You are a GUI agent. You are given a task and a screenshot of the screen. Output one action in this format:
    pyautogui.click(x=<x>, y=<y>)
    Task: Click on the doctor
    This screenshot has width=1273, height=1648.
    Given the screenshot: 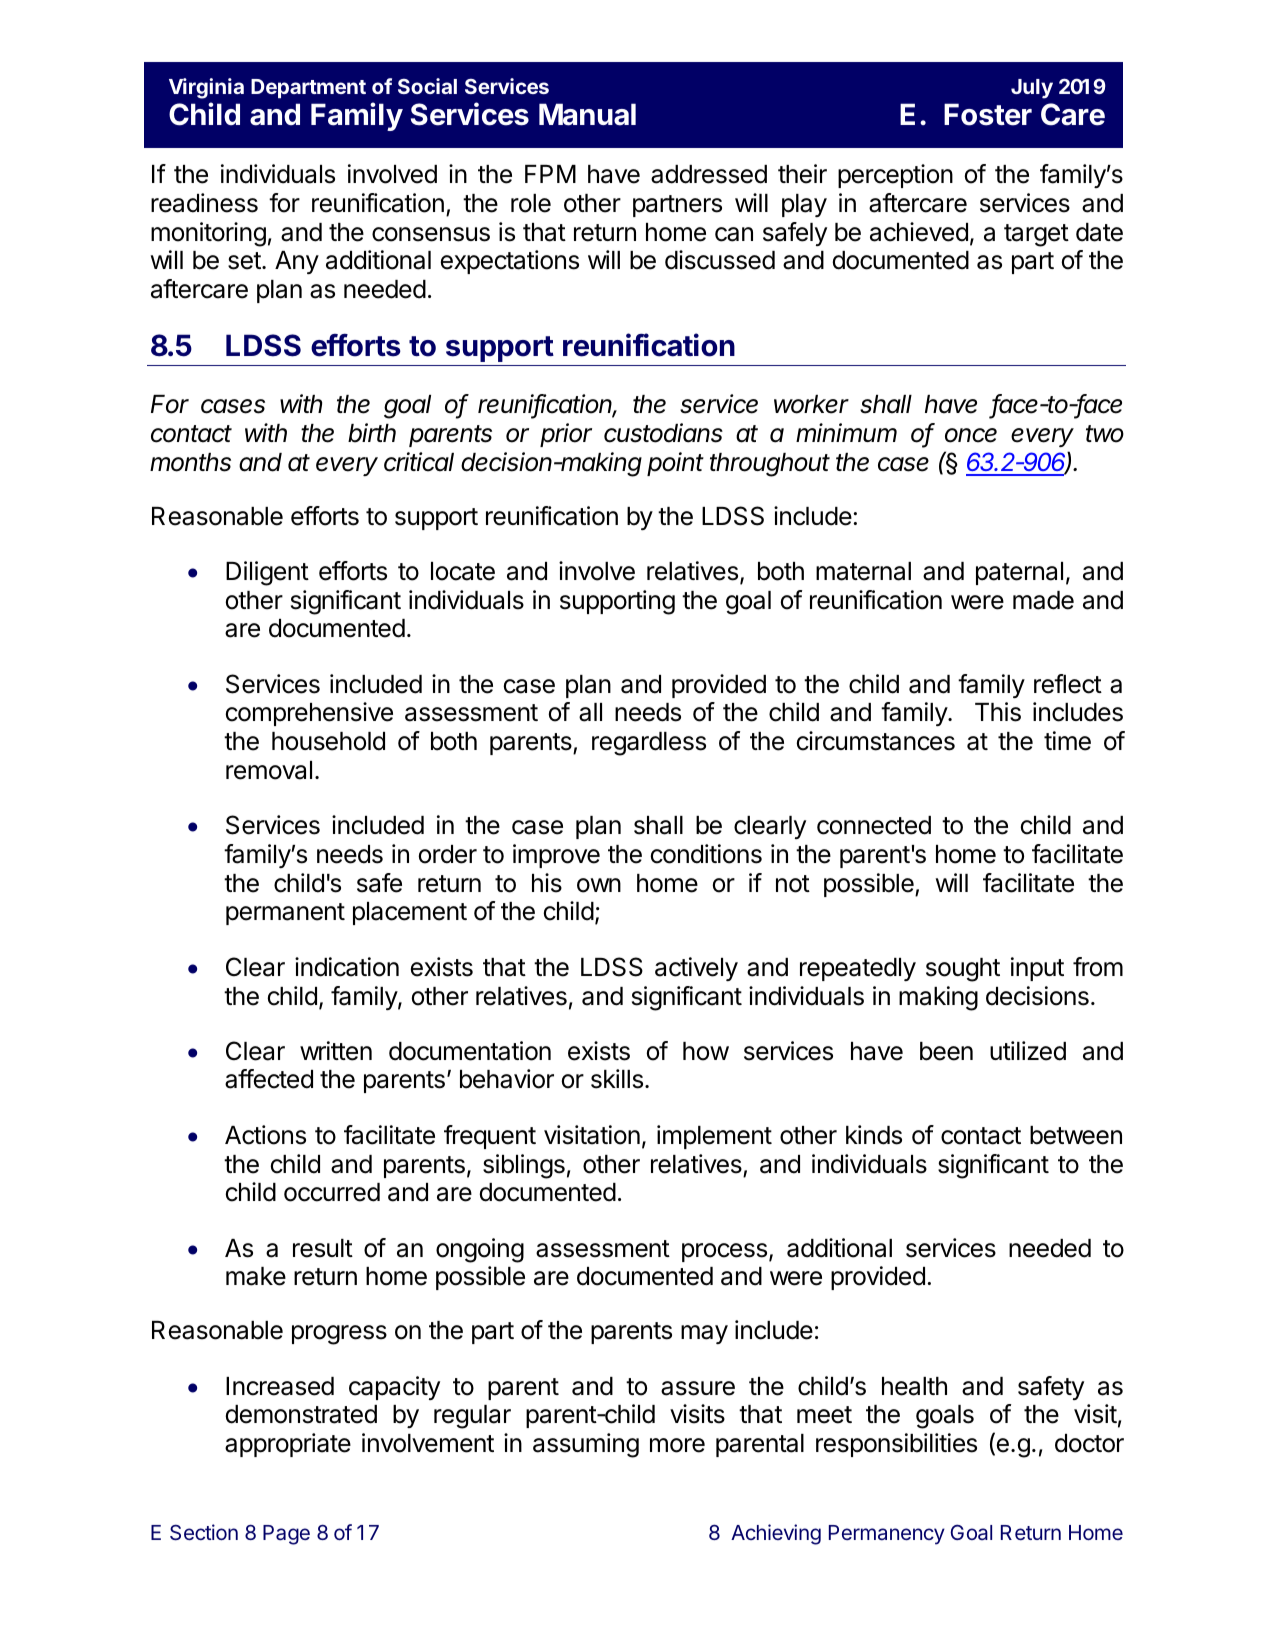 What is the action you would take?
    pyautogui.click(x=1089, y=1443)
